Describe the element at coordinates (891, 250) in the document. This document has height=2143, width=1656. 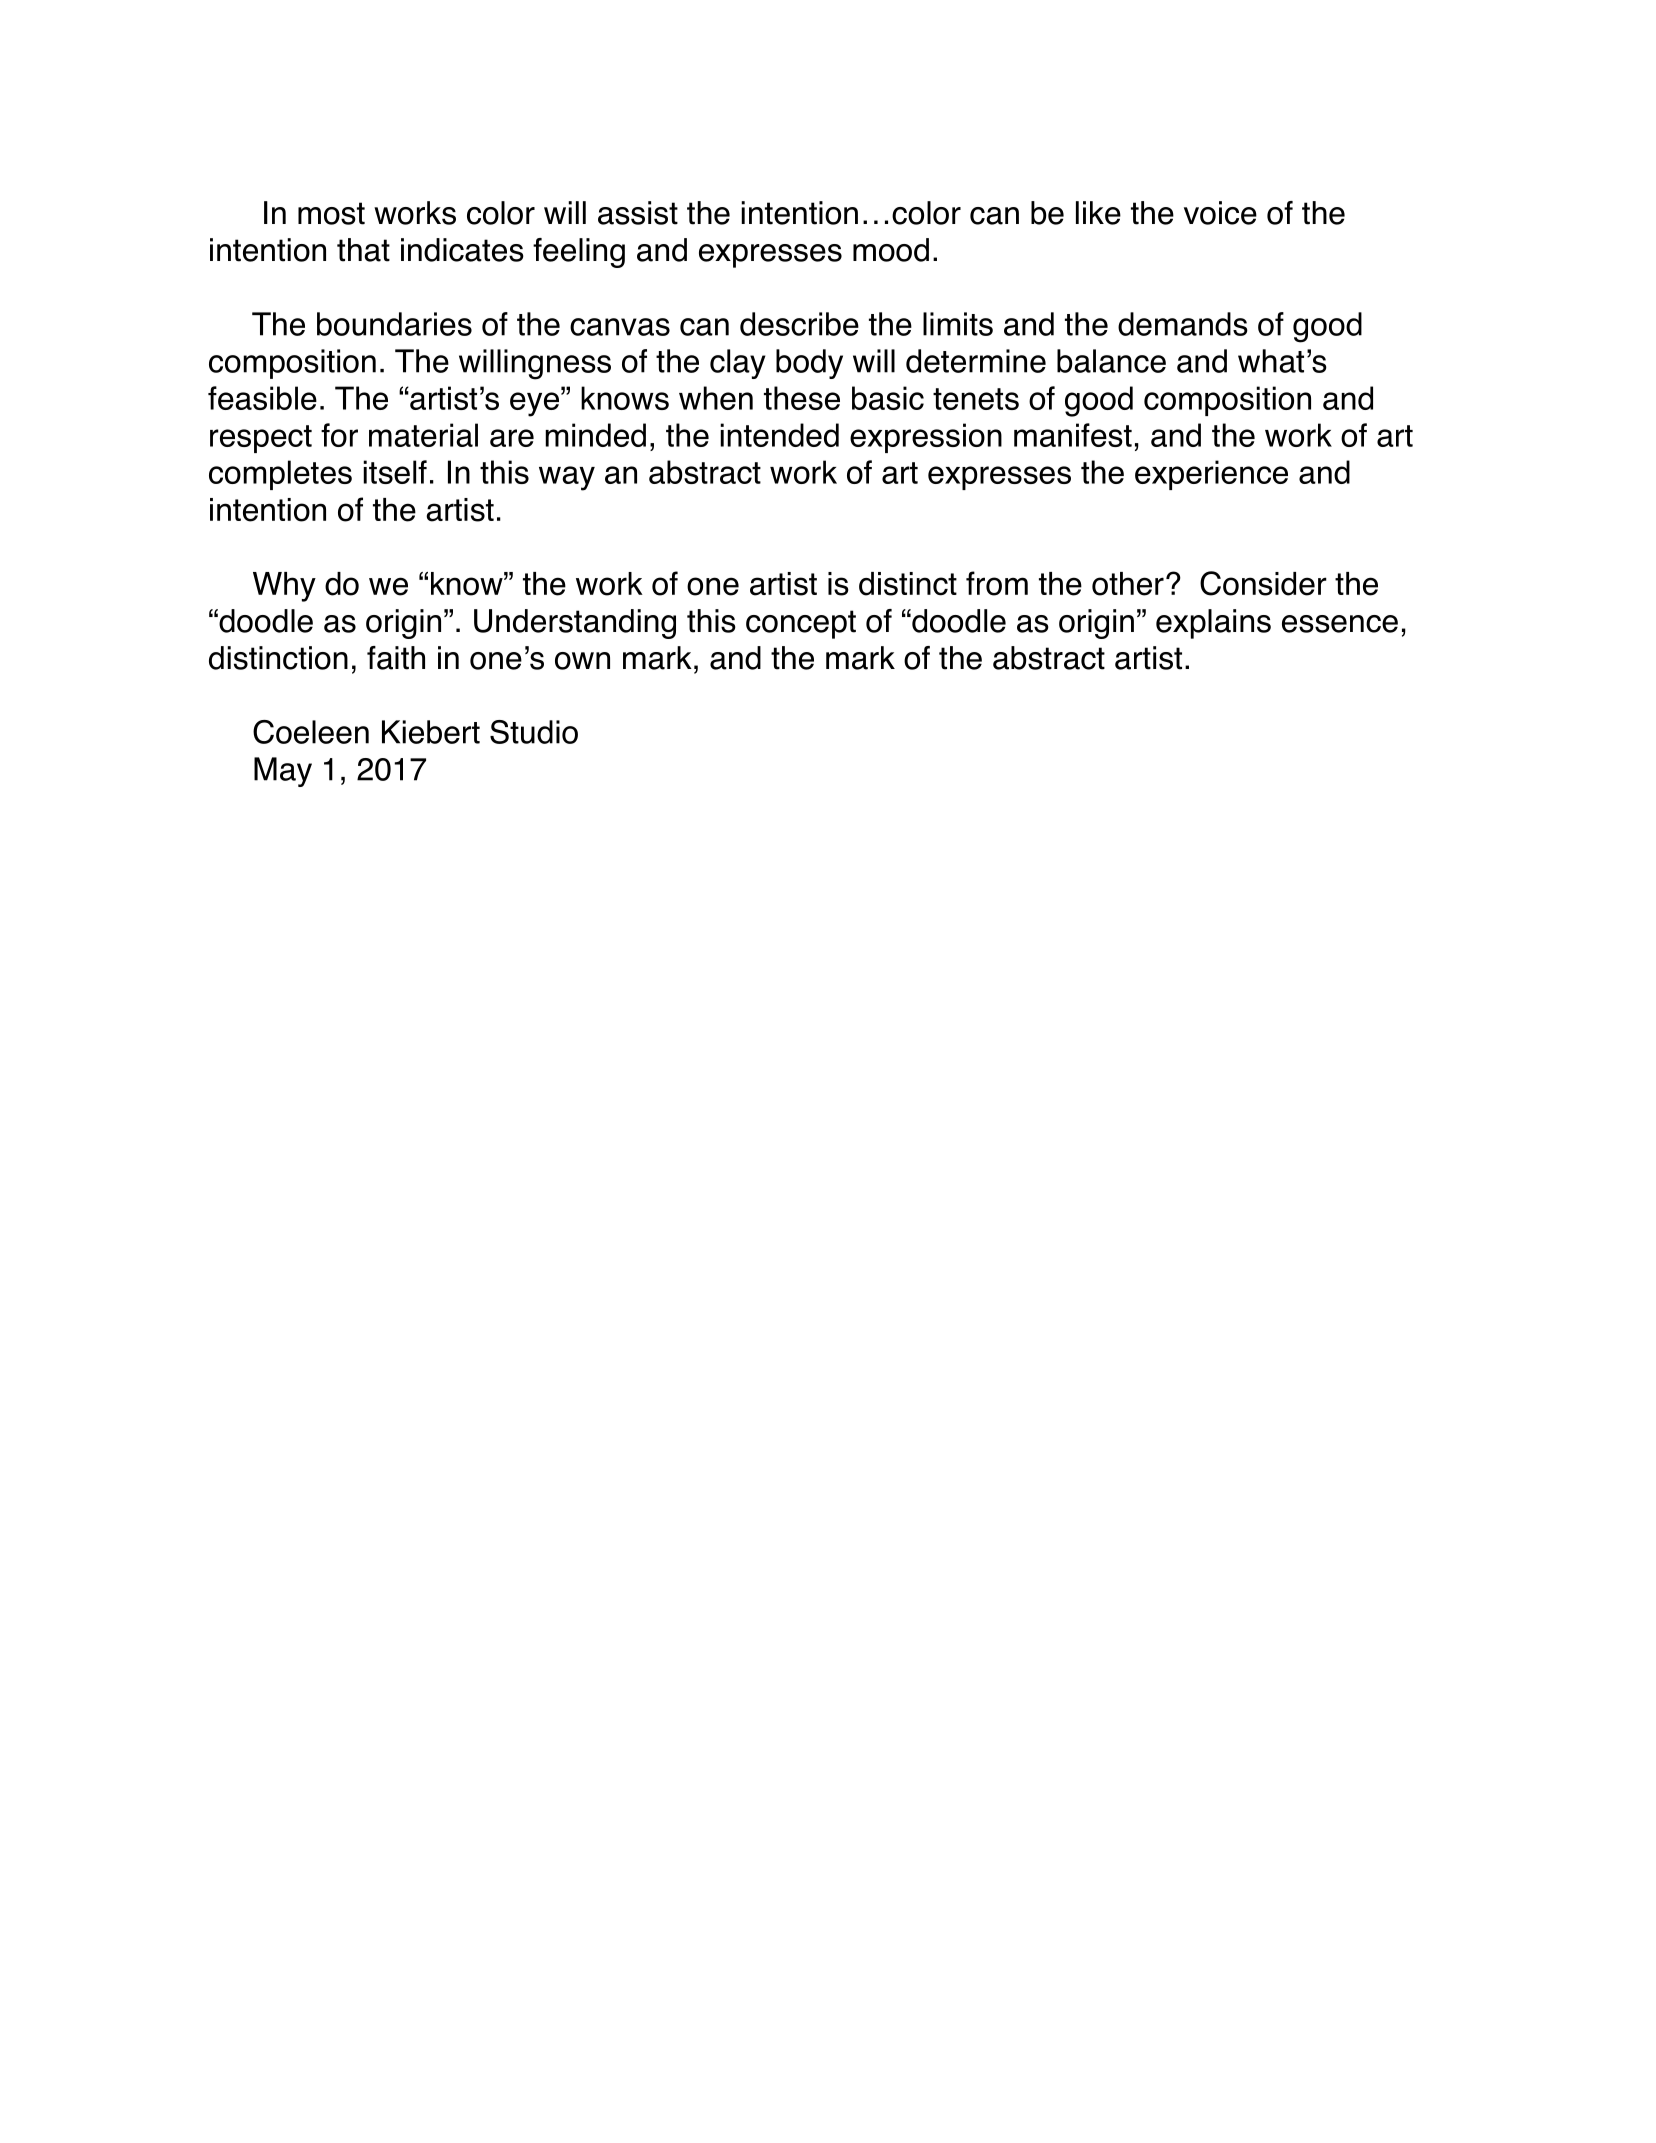
I see `mood` at that location.
